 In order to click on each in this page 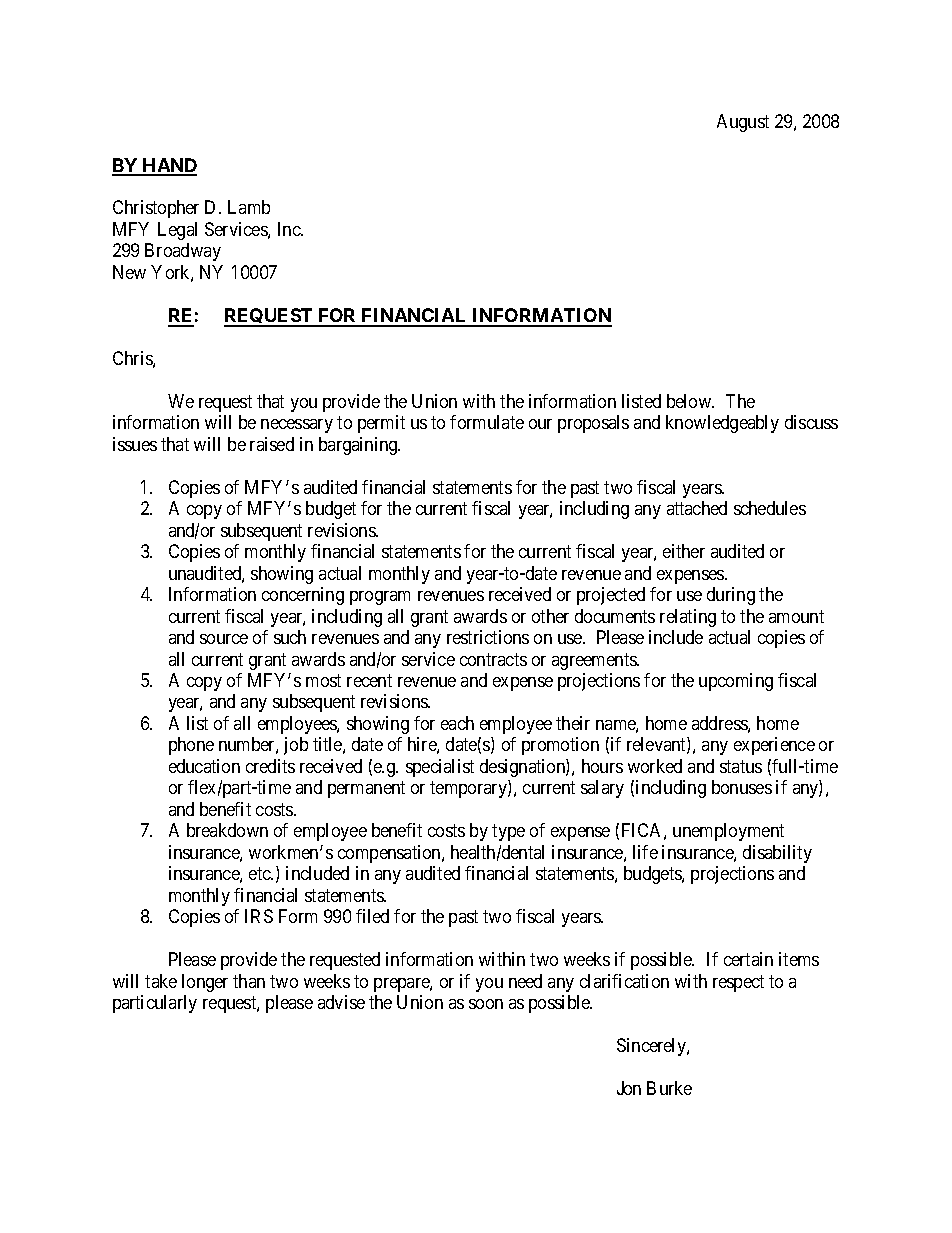, I will do `click(457, 723)`.
